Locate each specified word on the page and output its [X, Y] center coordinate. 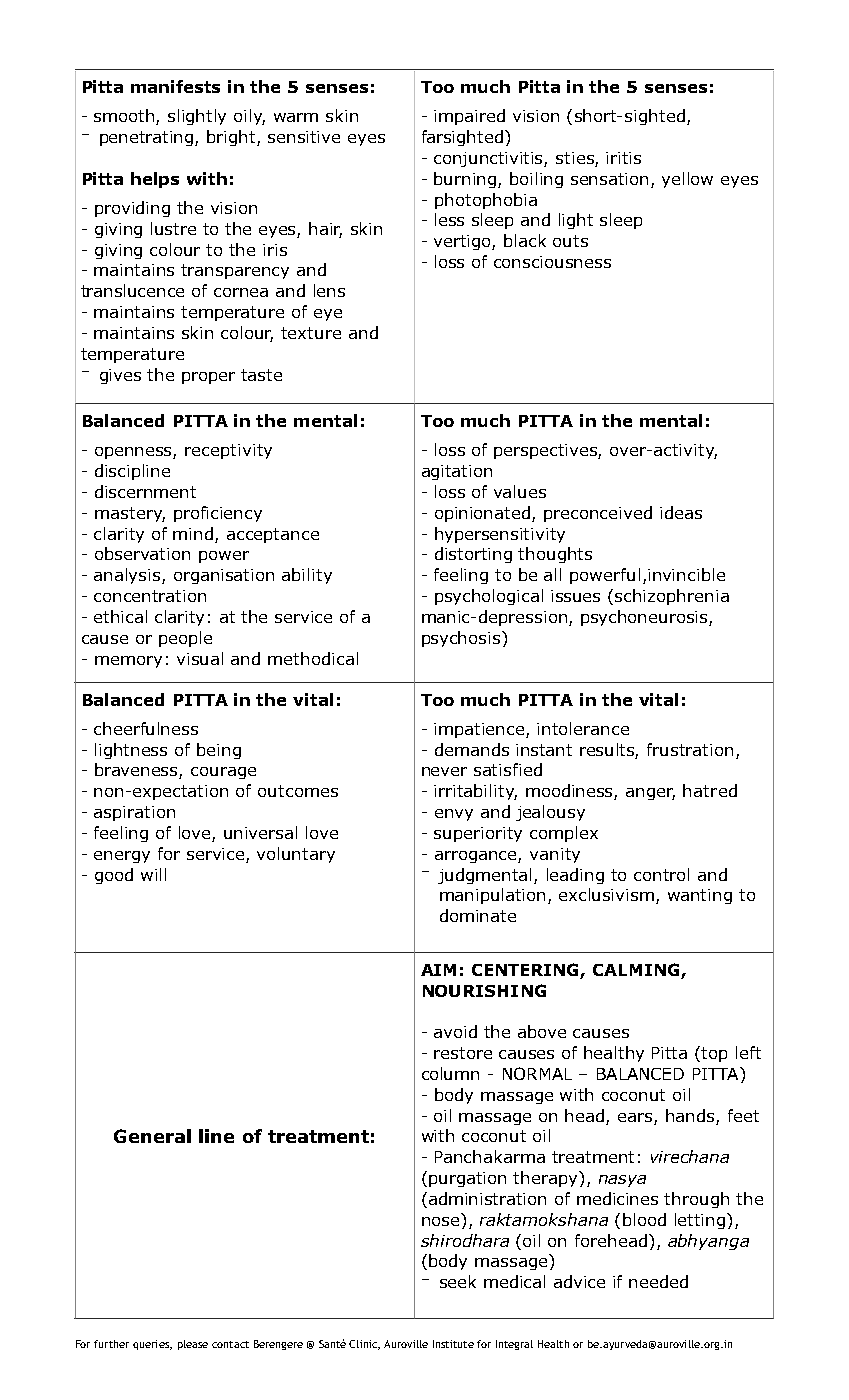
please [193, 1345]
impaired [469, 117]
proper [208, 378]
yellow [687, 180]
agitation [457, 472]
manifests [175, 86]
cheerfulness [146, 728]
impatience [480, 730]
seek [458, 1281]
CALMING [636, 969]
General [152, 1136]
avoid [455, 1031]
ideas [681, 512]
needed [658, 1281]
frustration [690, 749]
